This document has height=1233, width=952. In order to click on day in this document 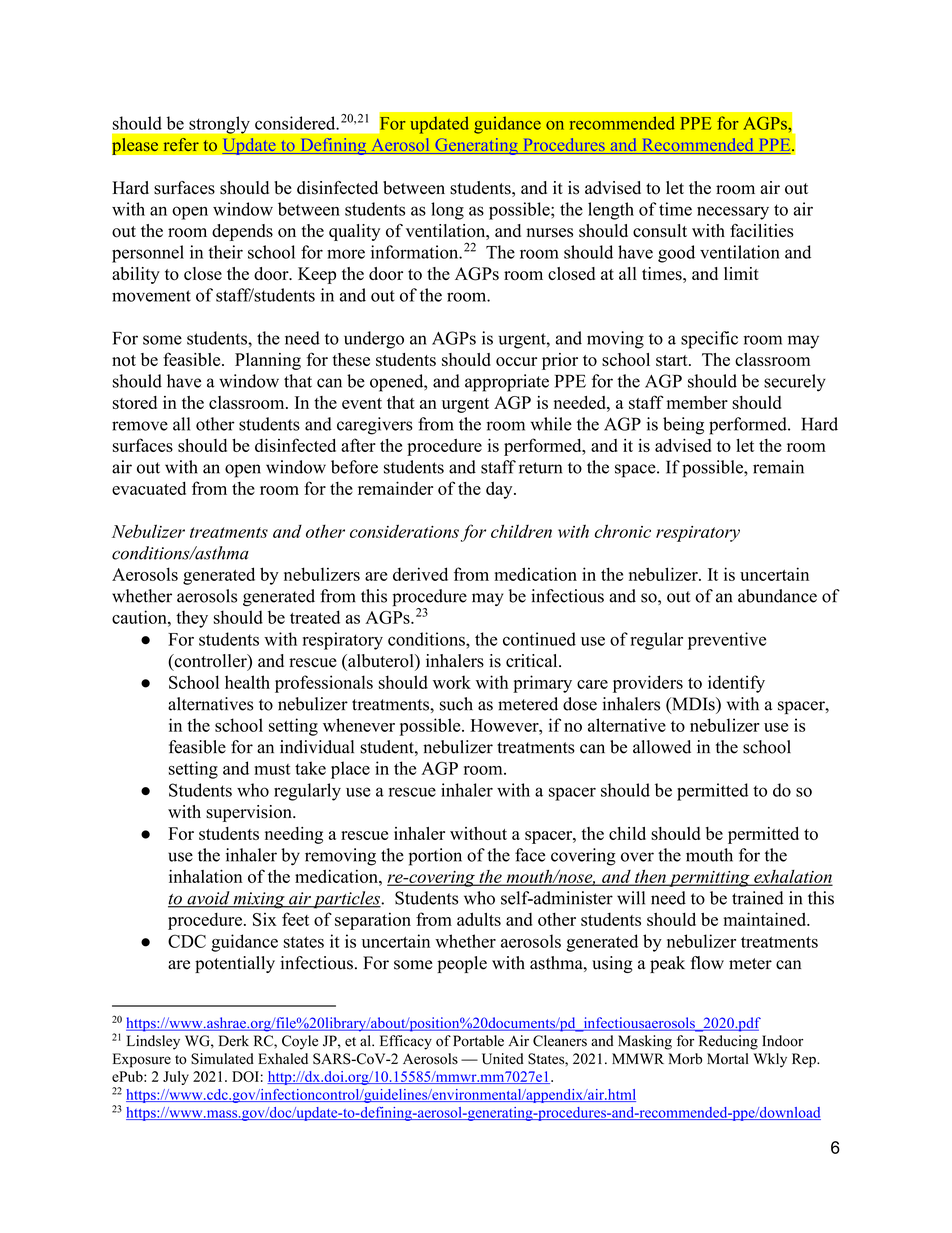, I will do `click(500, 490)`.
